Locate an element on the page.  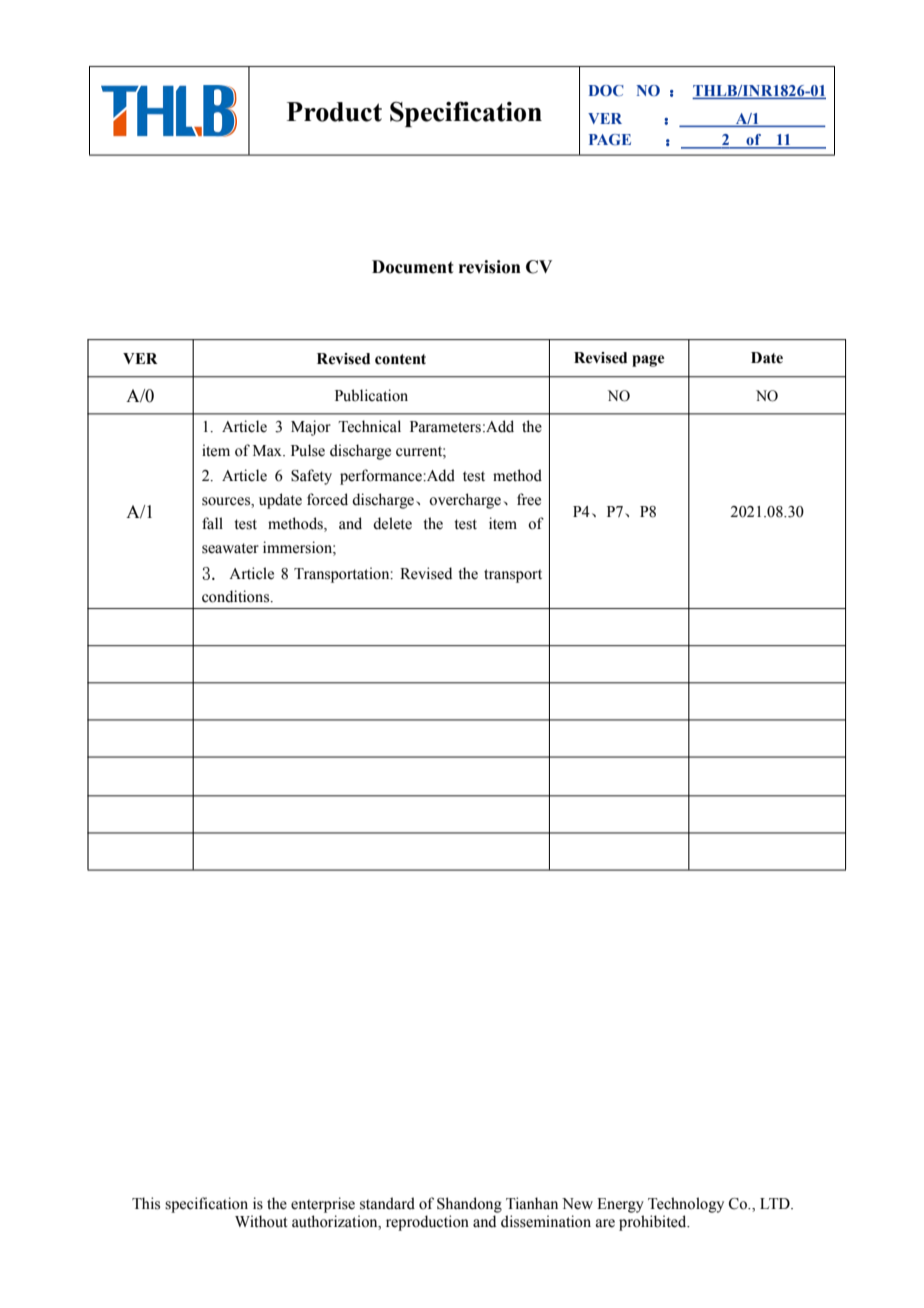
Document is located at coordinates (412, 267).
